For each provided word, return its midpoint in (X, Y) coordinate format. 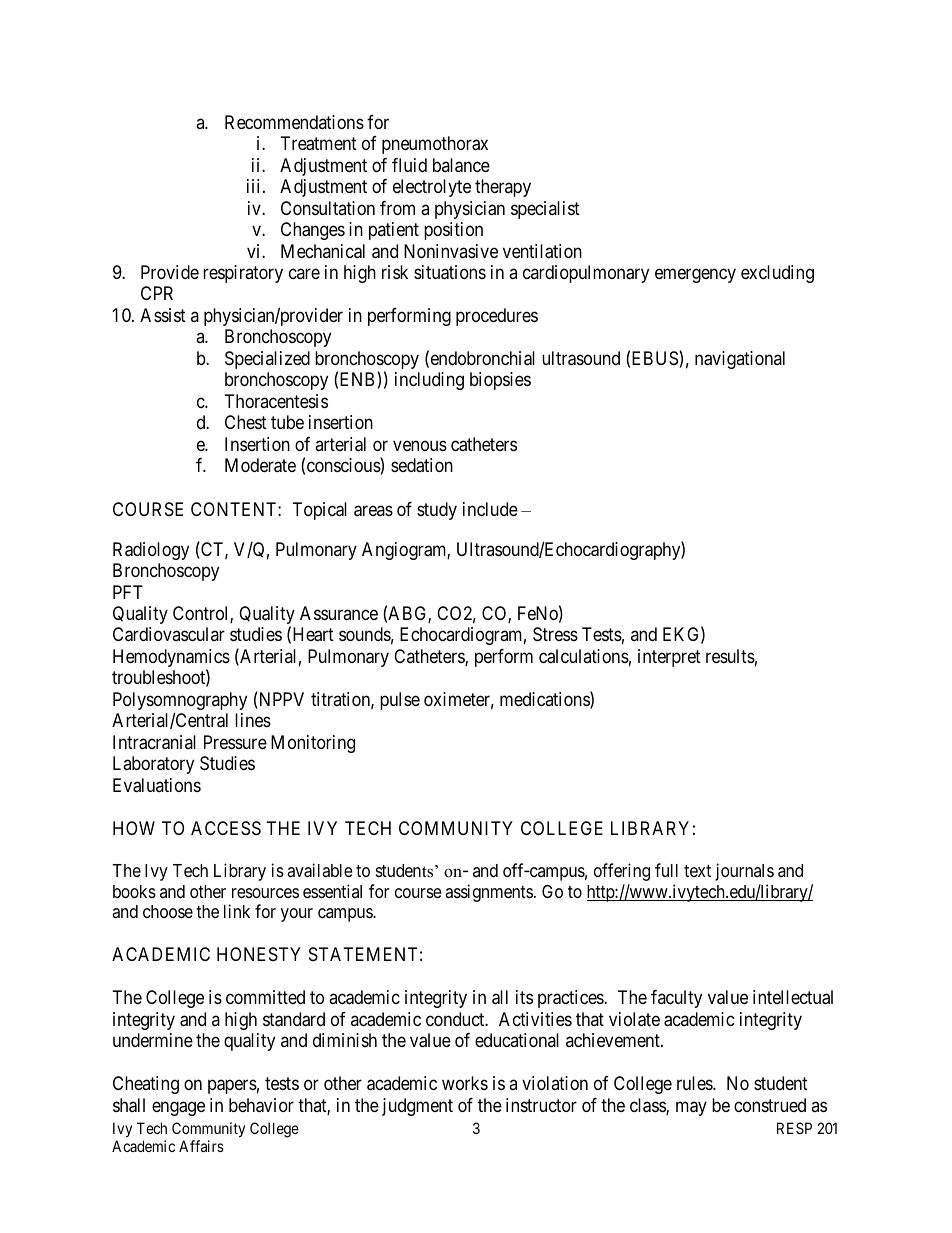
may (691, 1108)
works (465, 1083)
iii (255, 186)
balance (461, 165)
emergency (695, 275)
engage (178, 1108)
